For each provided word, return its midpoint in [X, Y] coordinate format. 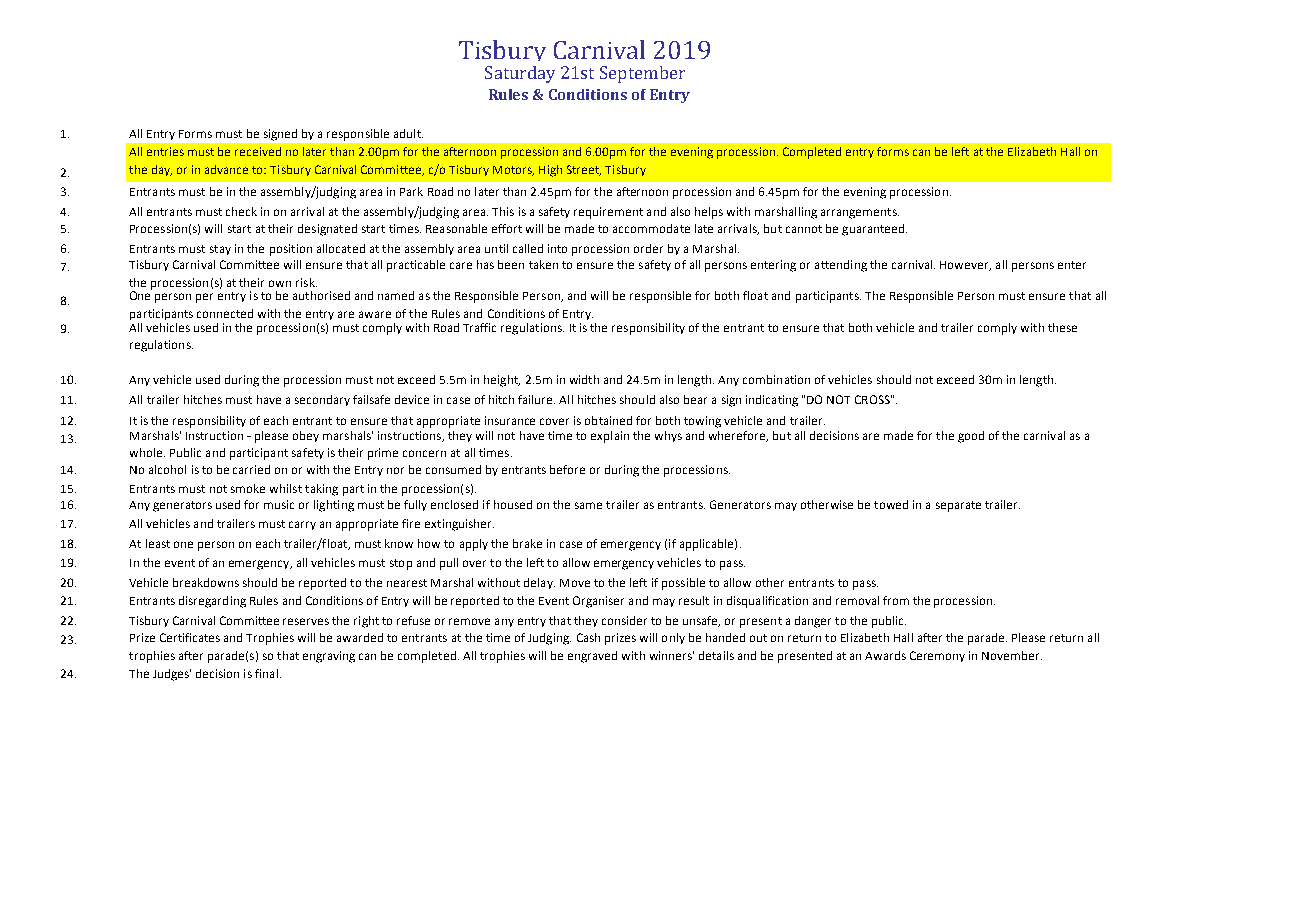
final [266, 673]
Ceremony [937, 656]
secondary [322, 400]
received [258, 151]
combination [776, 379]
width [584, 379]
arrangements [860, 213]
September [642, 74]
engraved [592, 657]
